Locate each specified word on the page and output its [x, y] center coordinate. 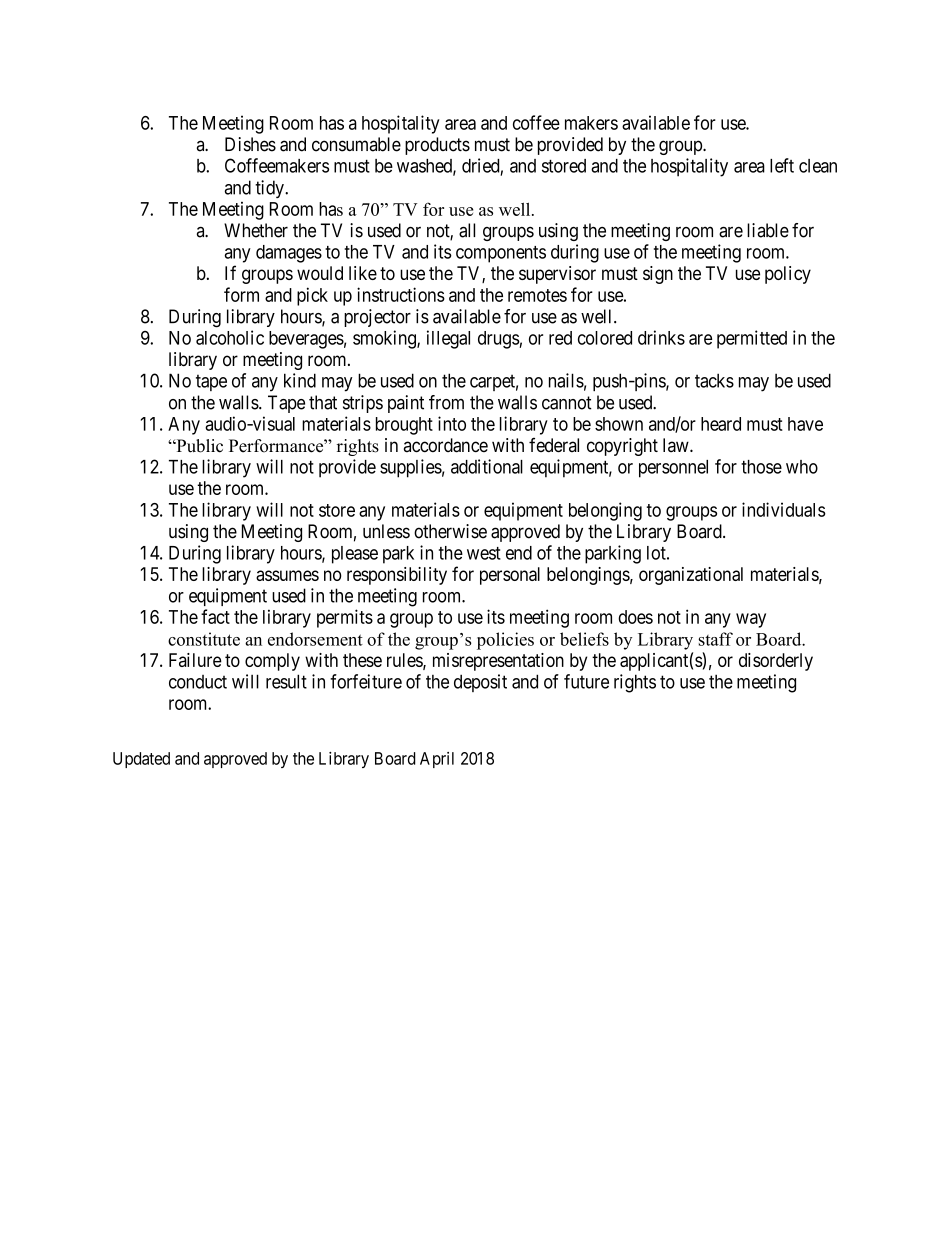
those [761, 467]
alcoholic [230, 337]
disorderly [776, 662]
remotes [537, 295]
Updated [141, 760]
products [437, 146]
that [323, 402]
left [782, 165]
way [751, 620]
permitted [752, 339]
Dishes [250, 144]
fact [215, 616]
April [437, 760]
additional [487, 466]
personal [510, 576]
